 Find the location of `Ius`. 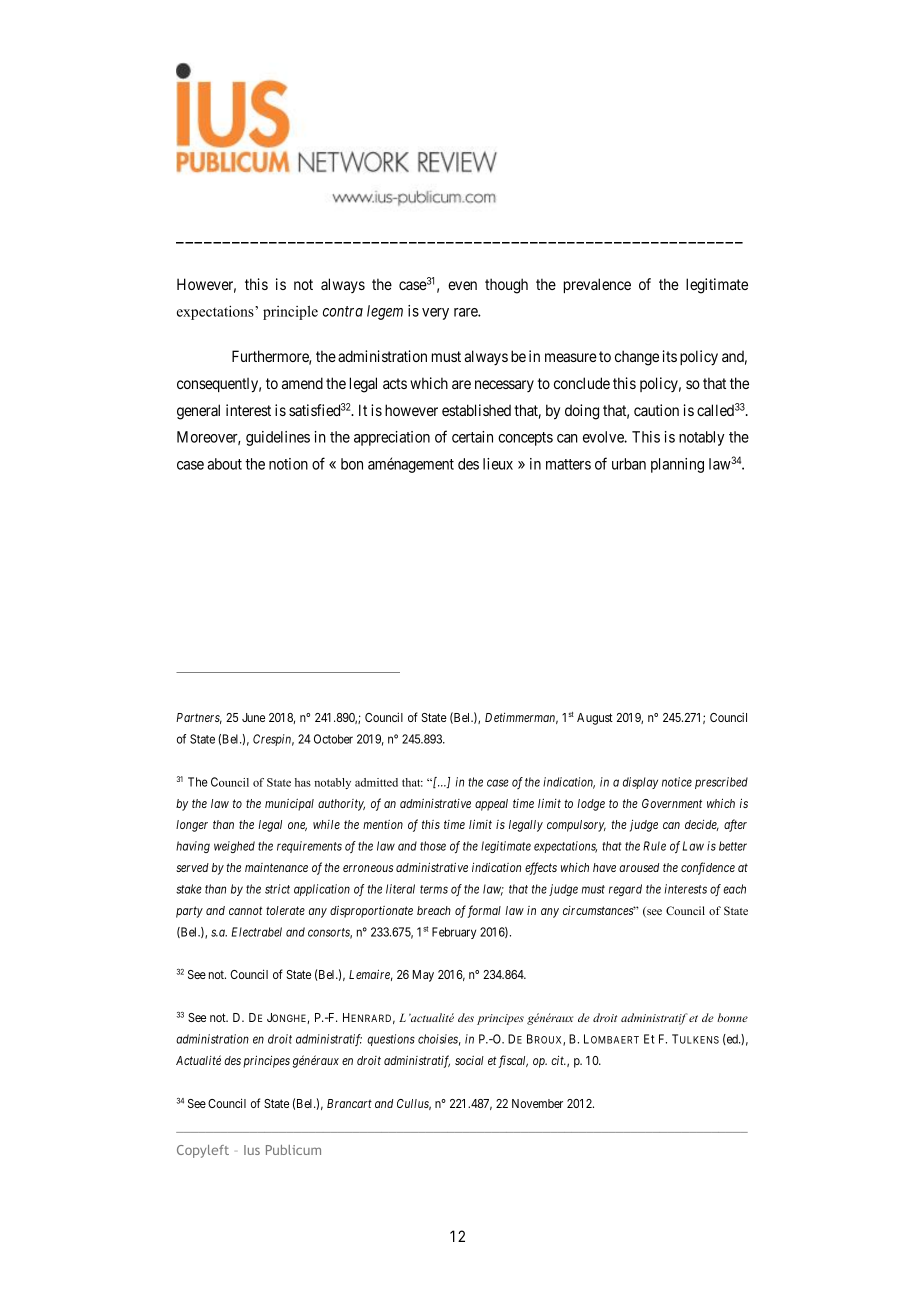

Ius is located at coordinates (252, 1150).
